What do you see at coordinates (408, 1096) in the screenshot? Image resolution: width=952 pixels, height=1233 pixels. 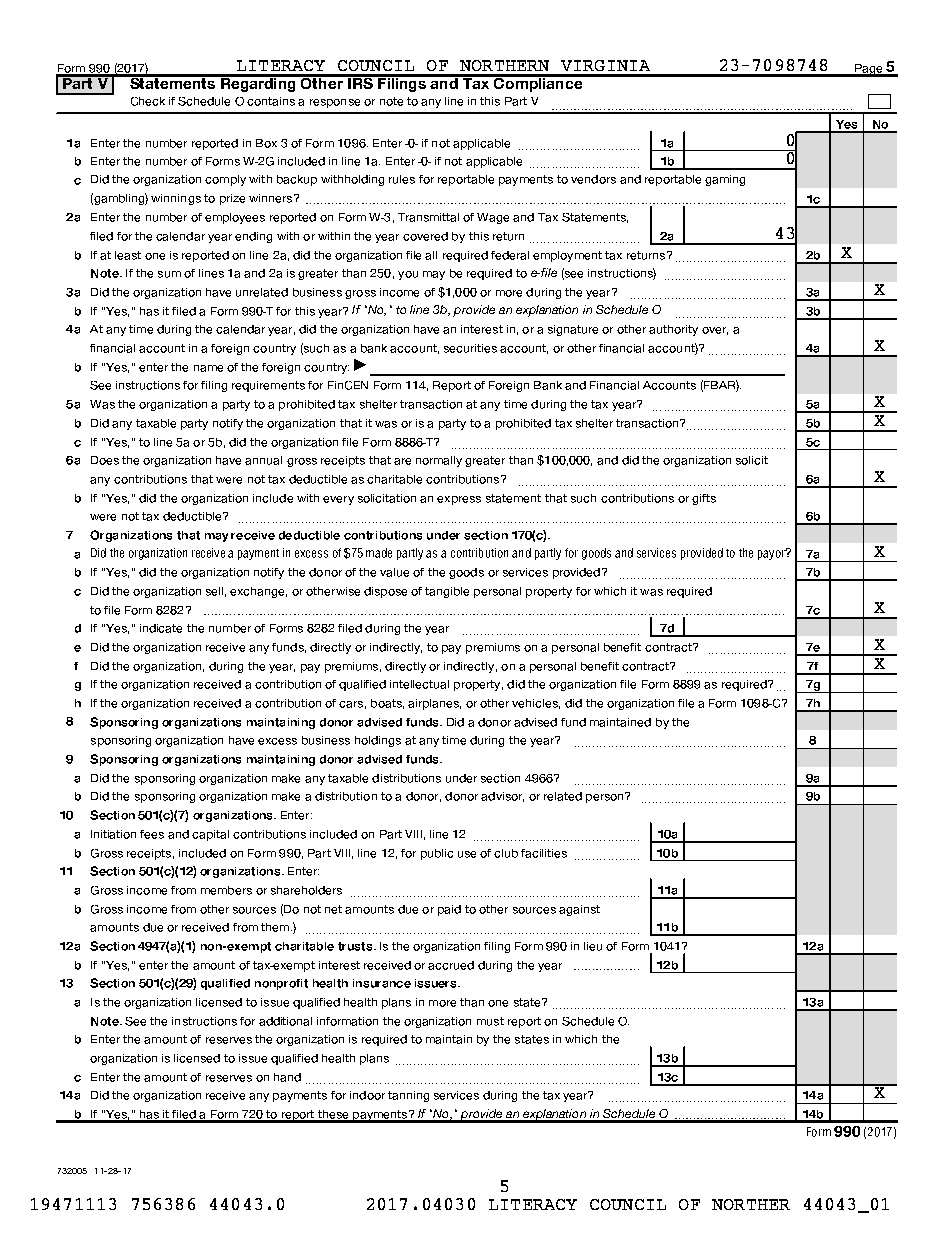 I see `tanning` at bounding box center [408, 1096].
